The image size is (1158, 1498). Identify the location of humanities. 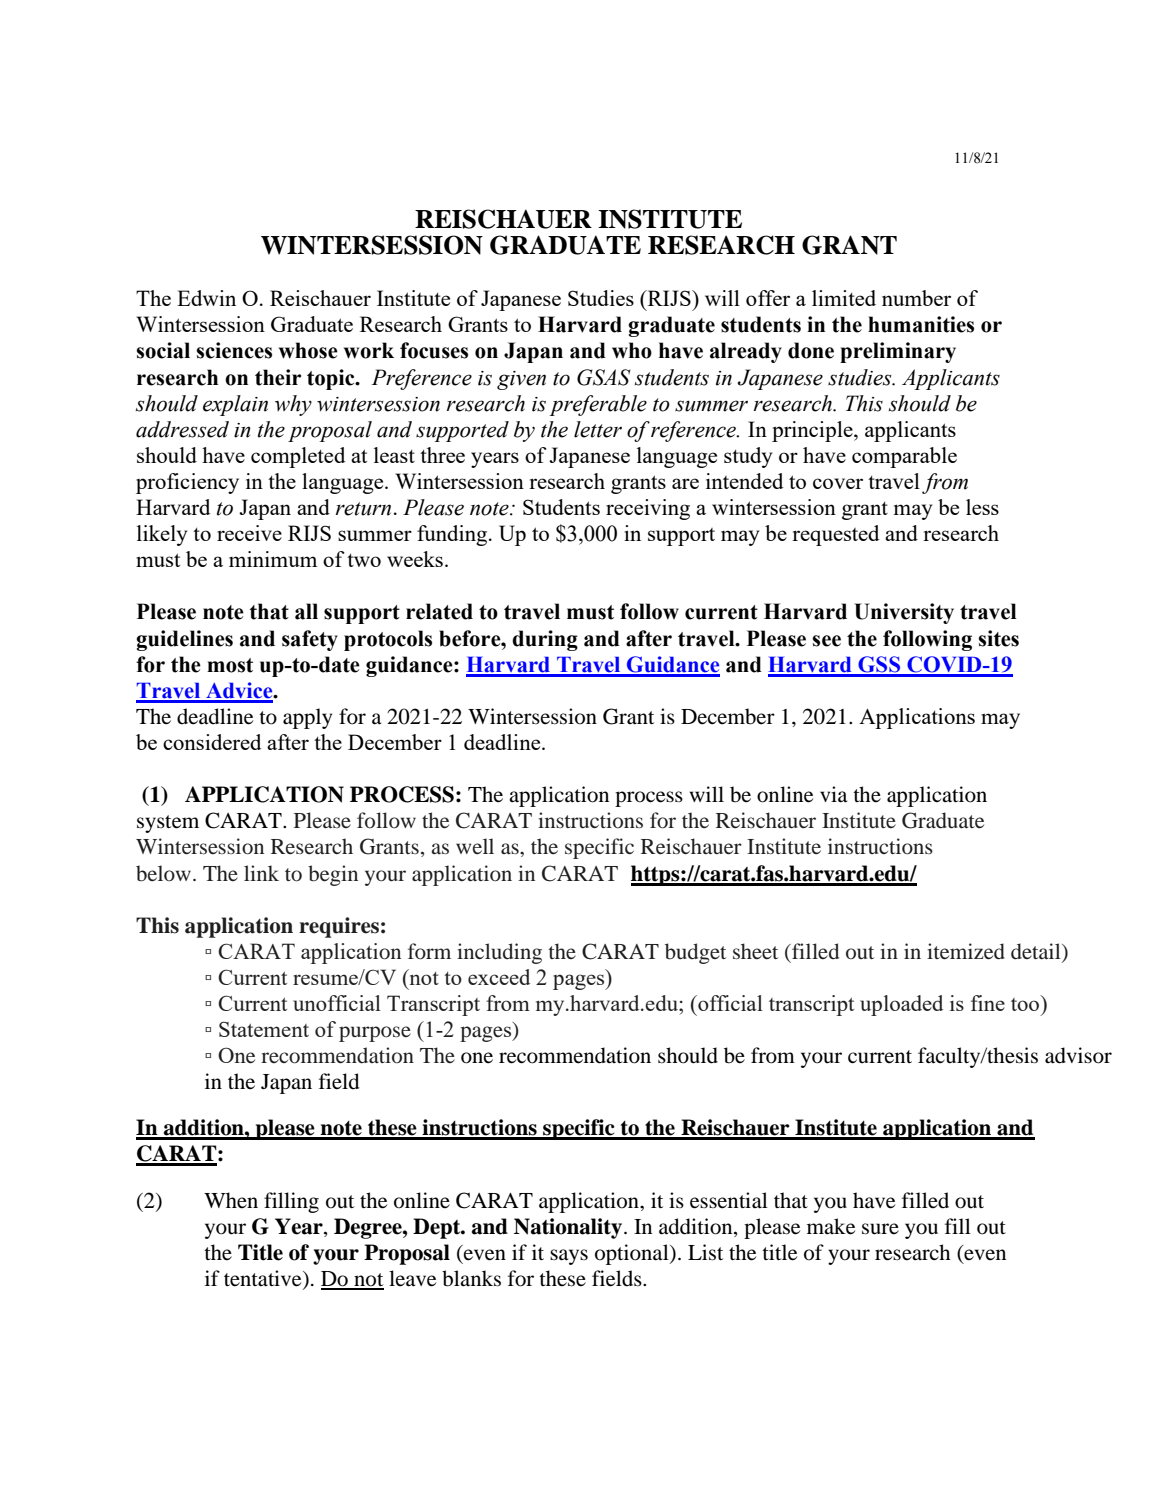
(921, 324).
